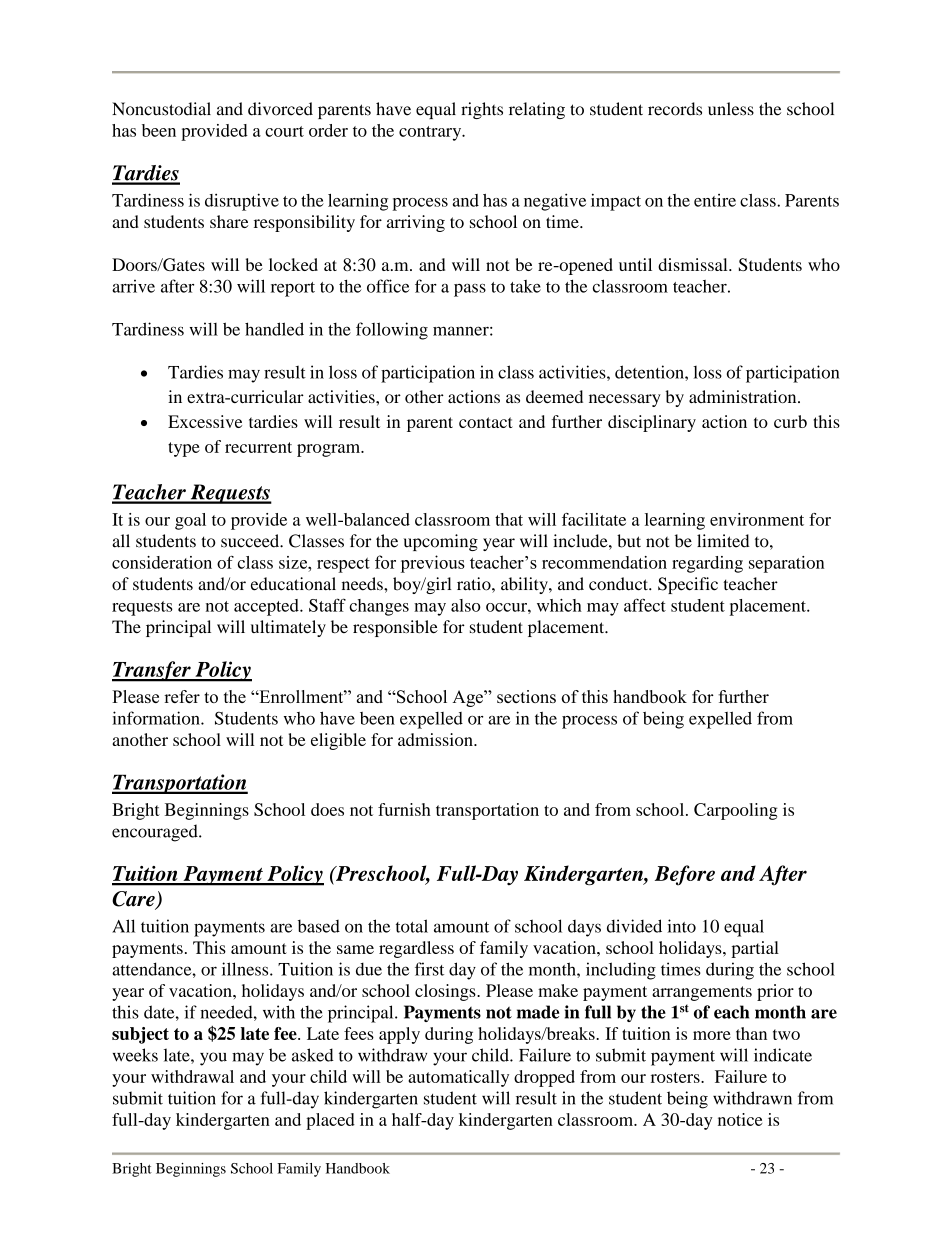  Describe the element at coordinates (688, 585) in the image. I see `Specific` at that location.
